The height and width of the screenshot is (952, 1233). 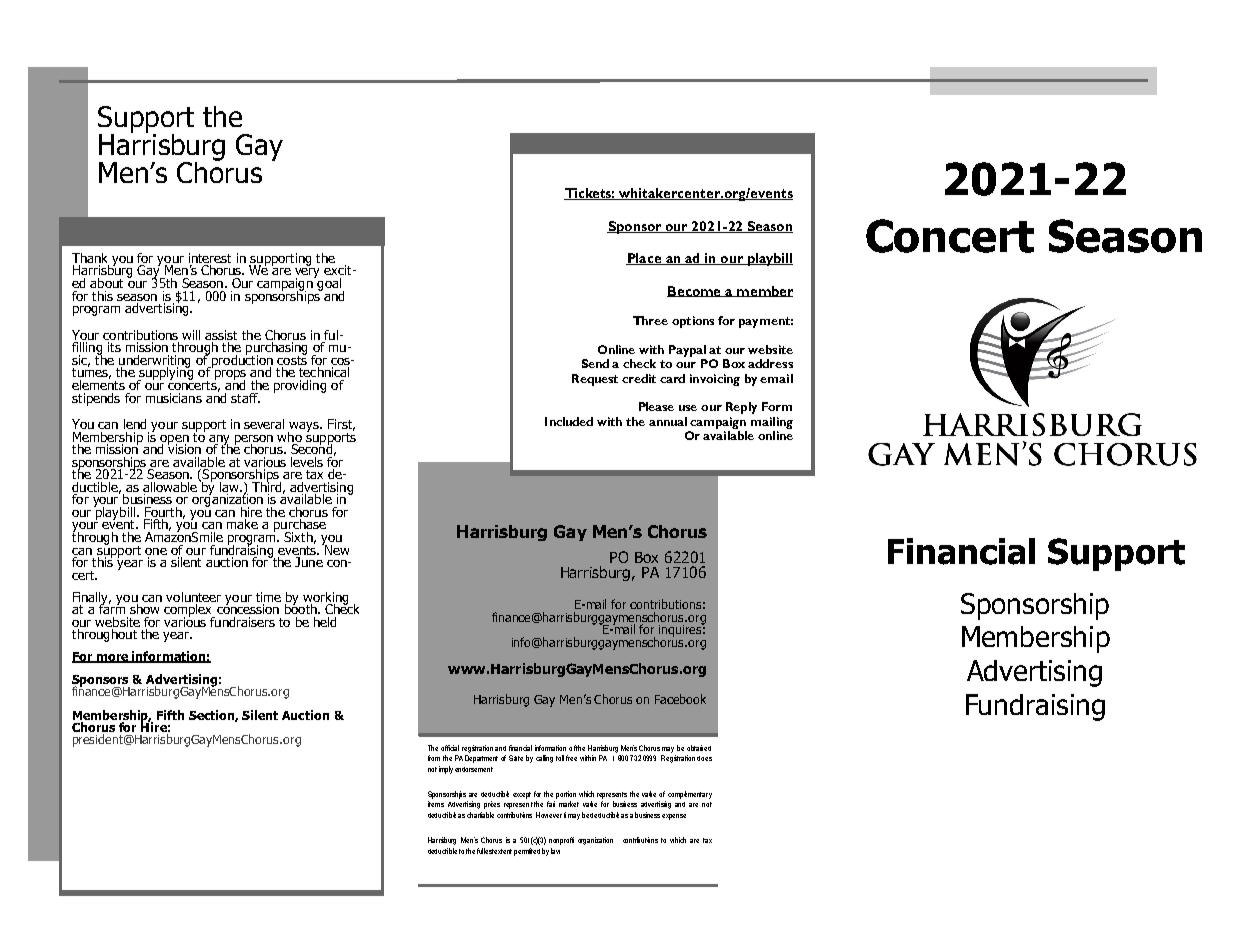 I want to click on allowable, so click(x=170, y=487).
